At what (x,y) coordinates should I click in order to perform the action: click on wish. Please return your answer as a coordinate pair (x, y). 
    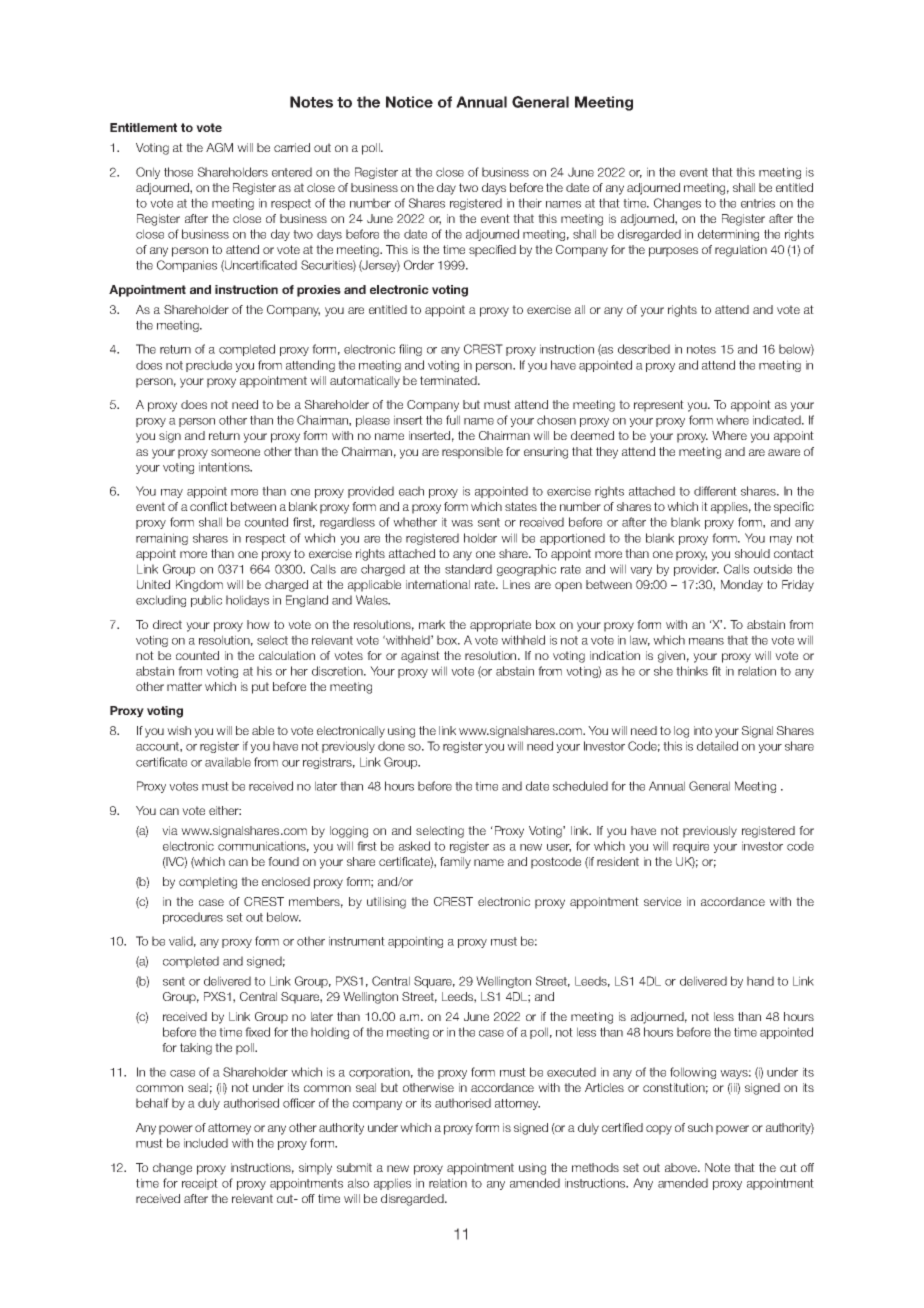
    Looking at the image, I should click on (179, 730).
